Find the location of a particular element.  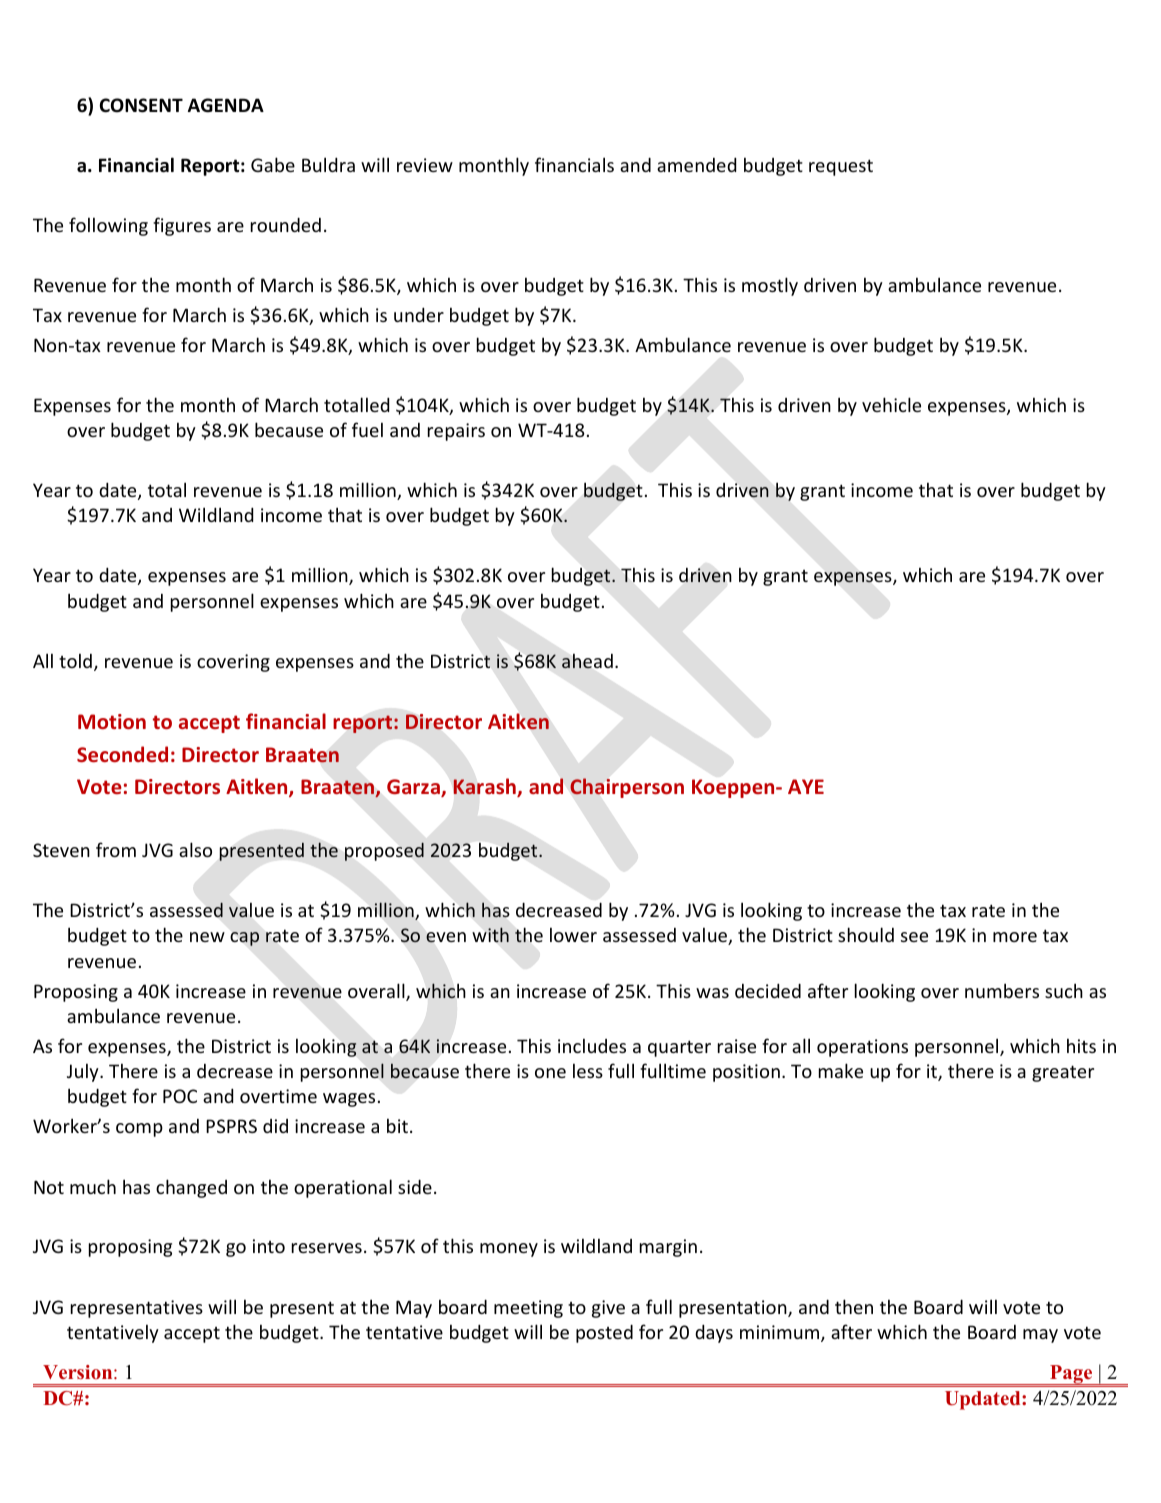

fuel is located at coordinates (367, 429).
